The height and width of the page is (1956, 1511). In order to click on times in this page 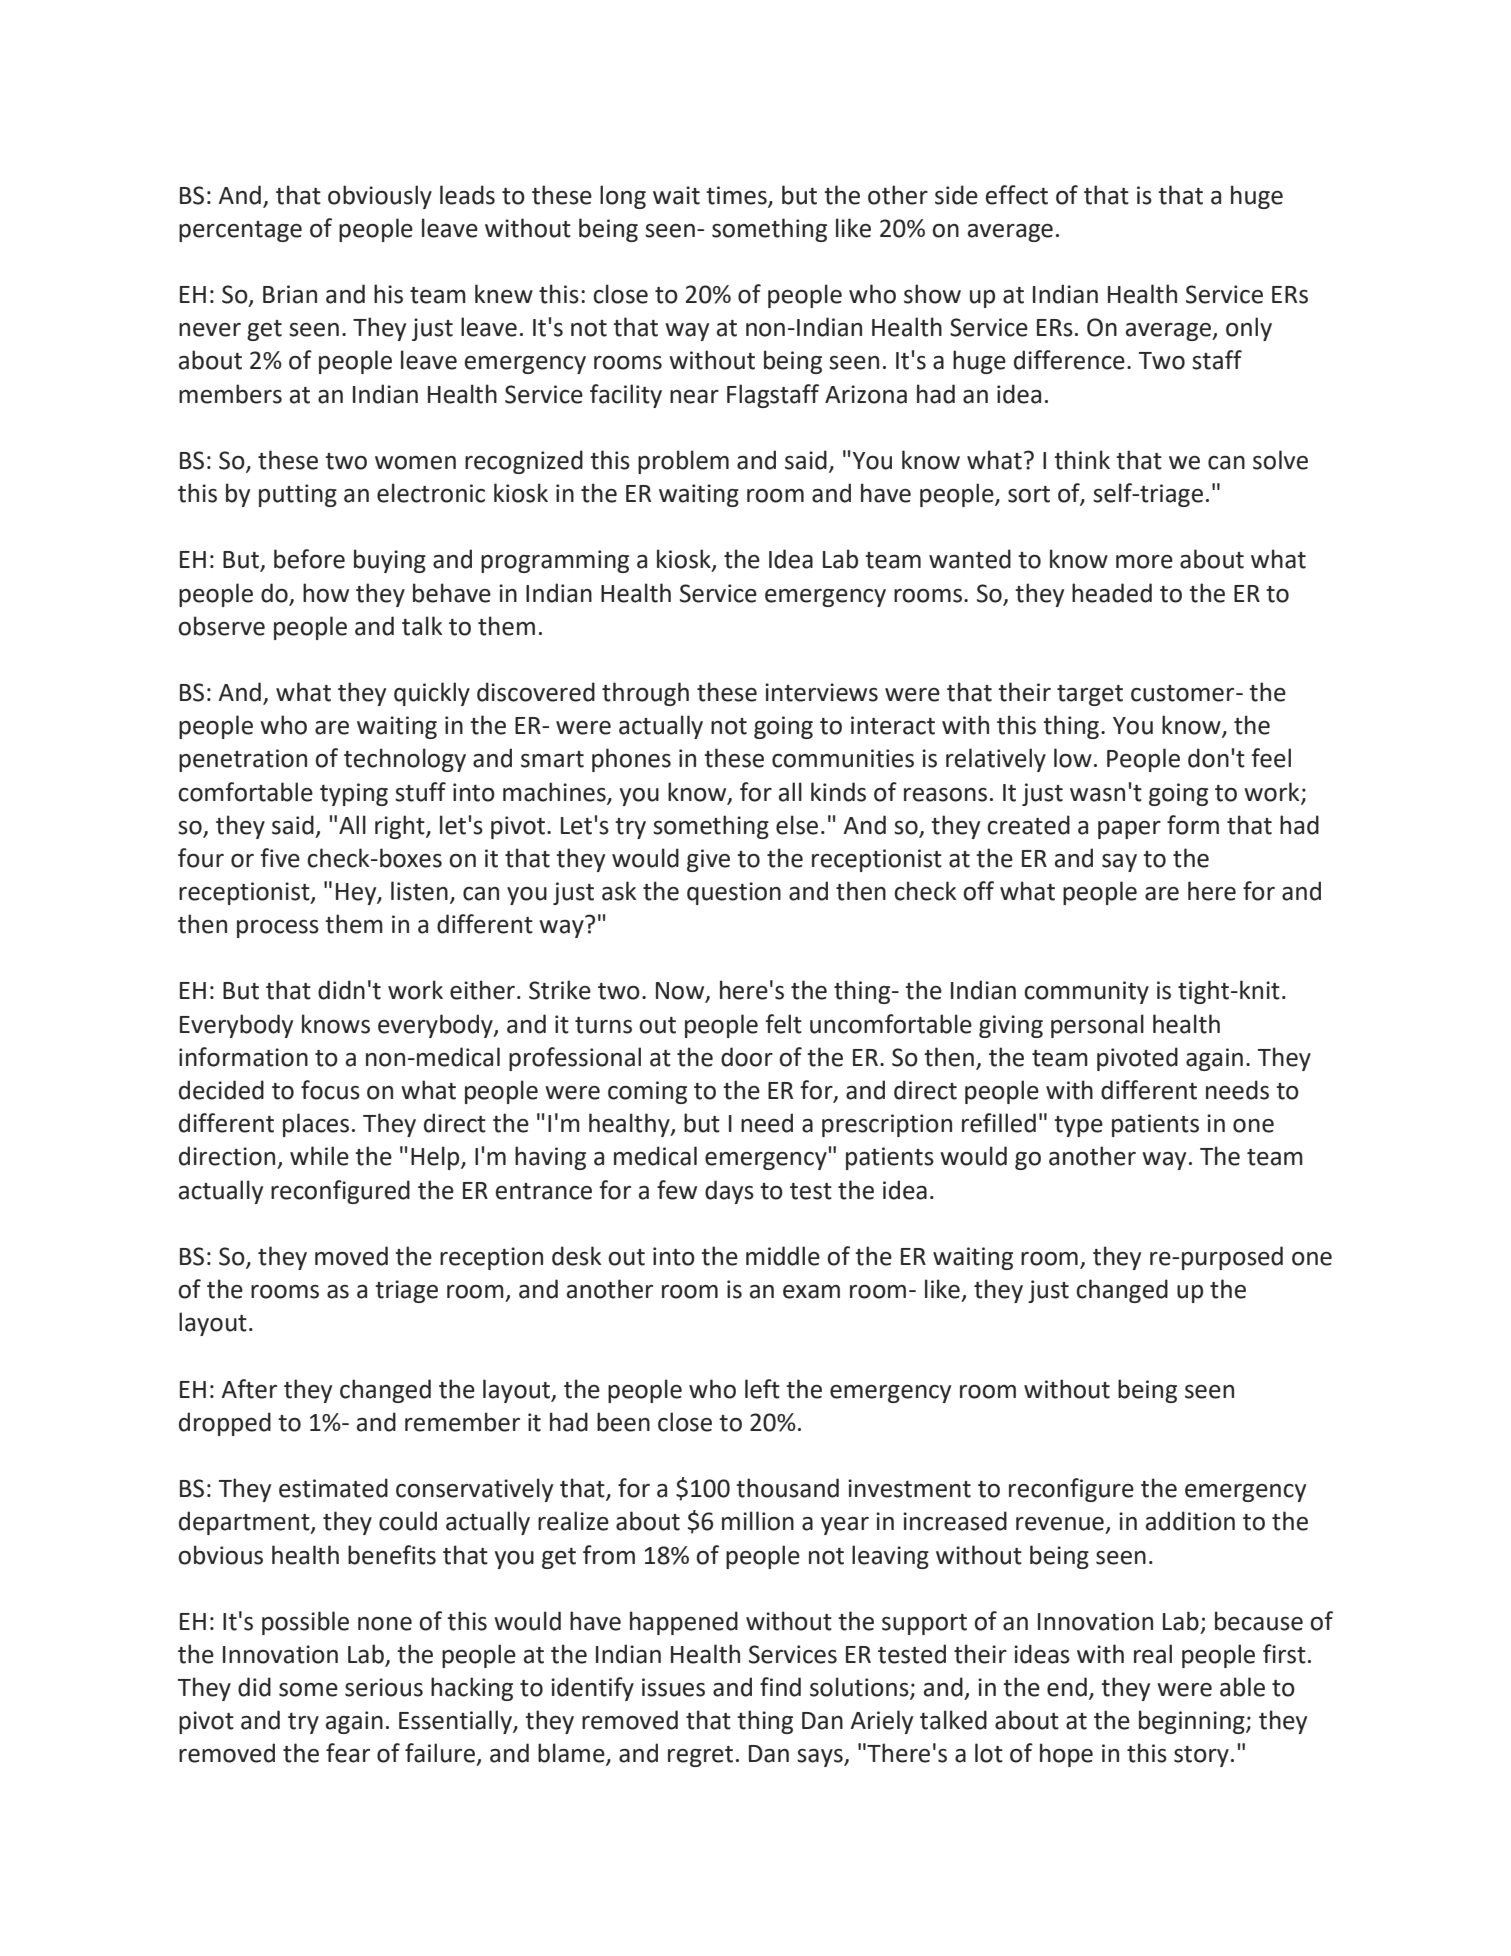, I will do `click(737, 196)`.
